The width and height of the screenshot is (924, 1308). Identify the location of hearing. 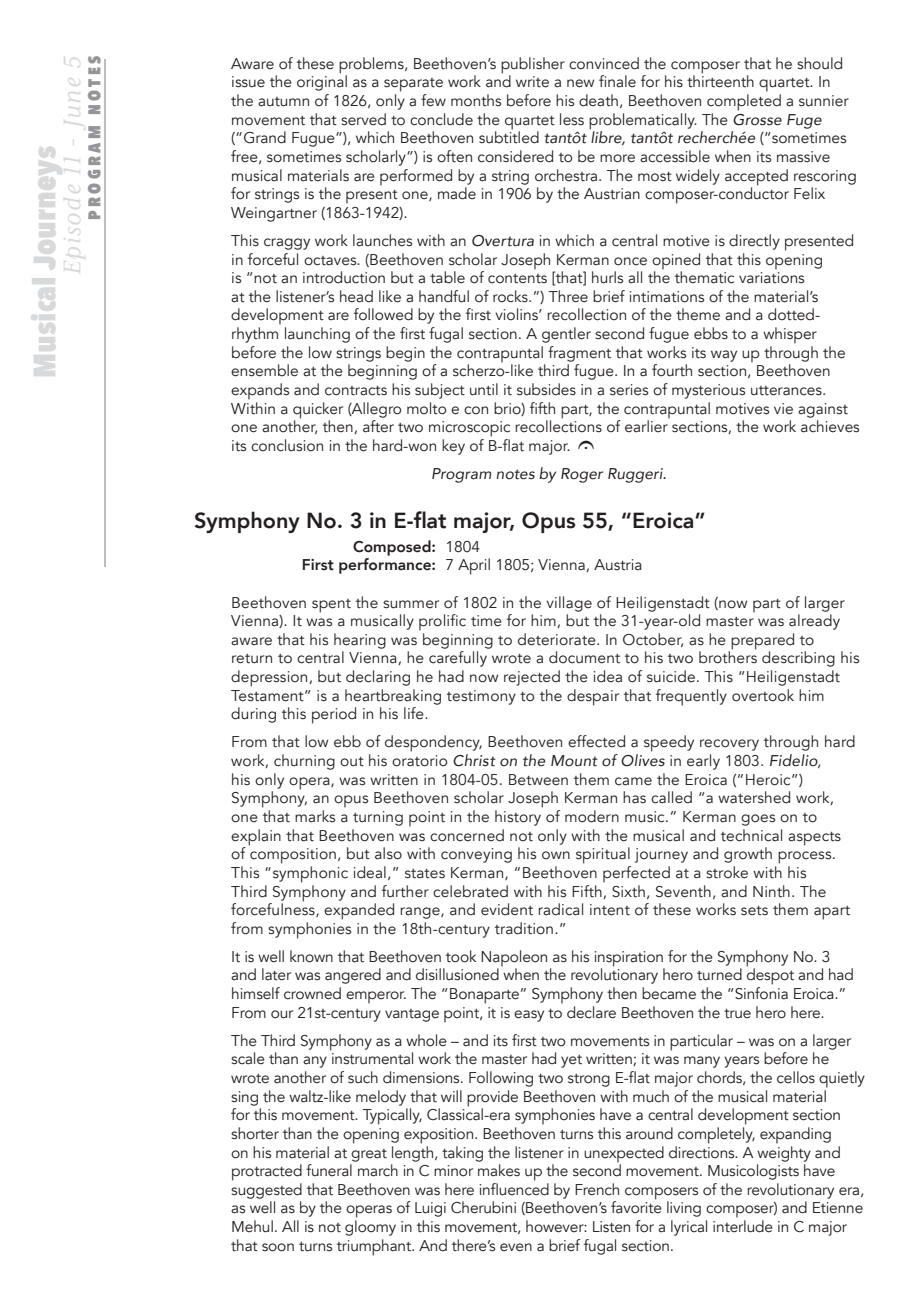
(360, 641).
